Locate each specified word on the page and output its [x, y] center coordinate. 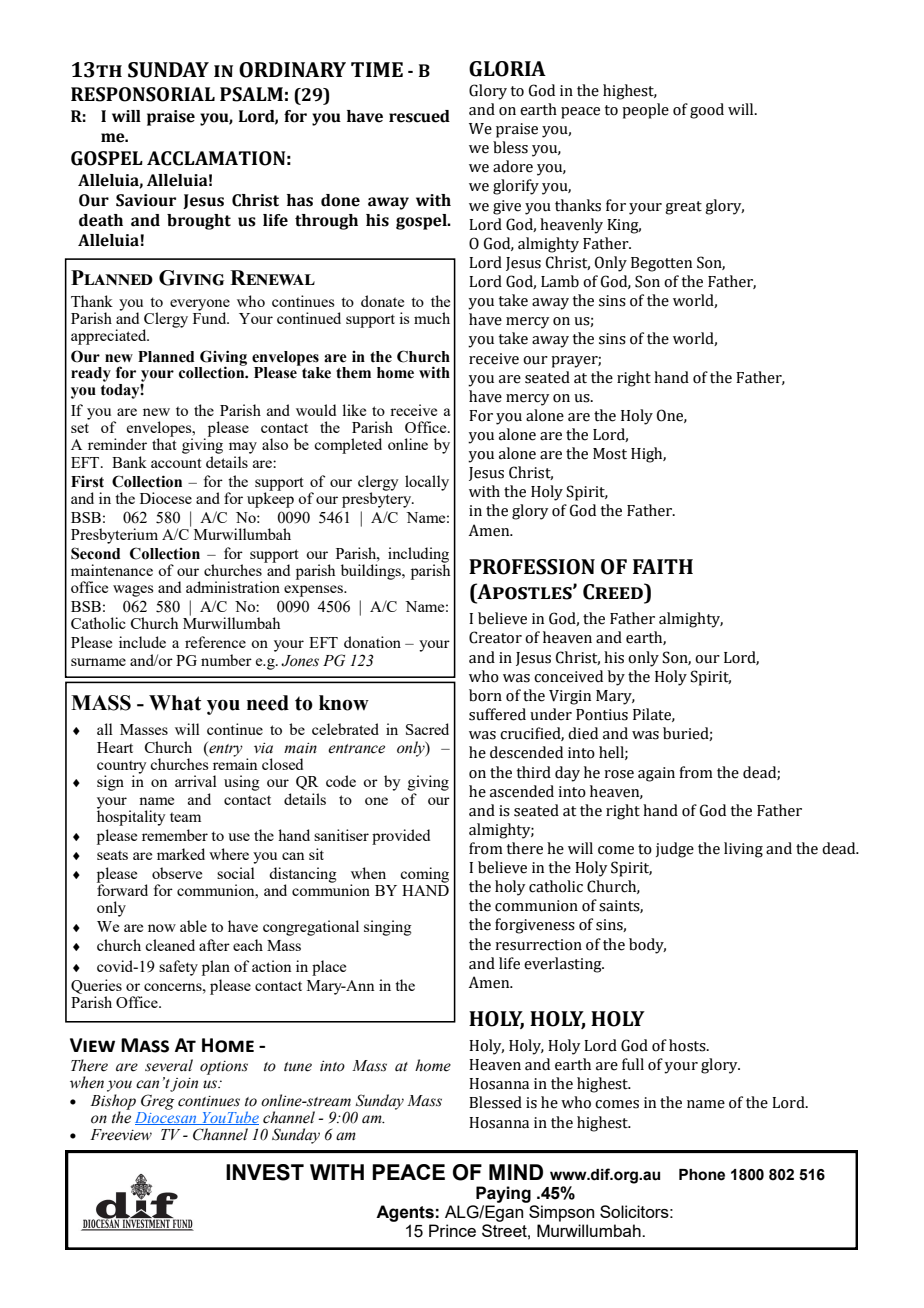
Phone [702, 1175]
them [353, 373]
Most [610, 454]
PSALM [251, 94]
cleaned [170, 945]
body [647, 946]
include [142, 642]
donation [372, 642]
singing [388, 928]
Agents [405, 1213]
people [645, 111]
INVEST [265, 1172]
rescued [419, 116]
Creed [614, 591]
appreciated [110, 337]
